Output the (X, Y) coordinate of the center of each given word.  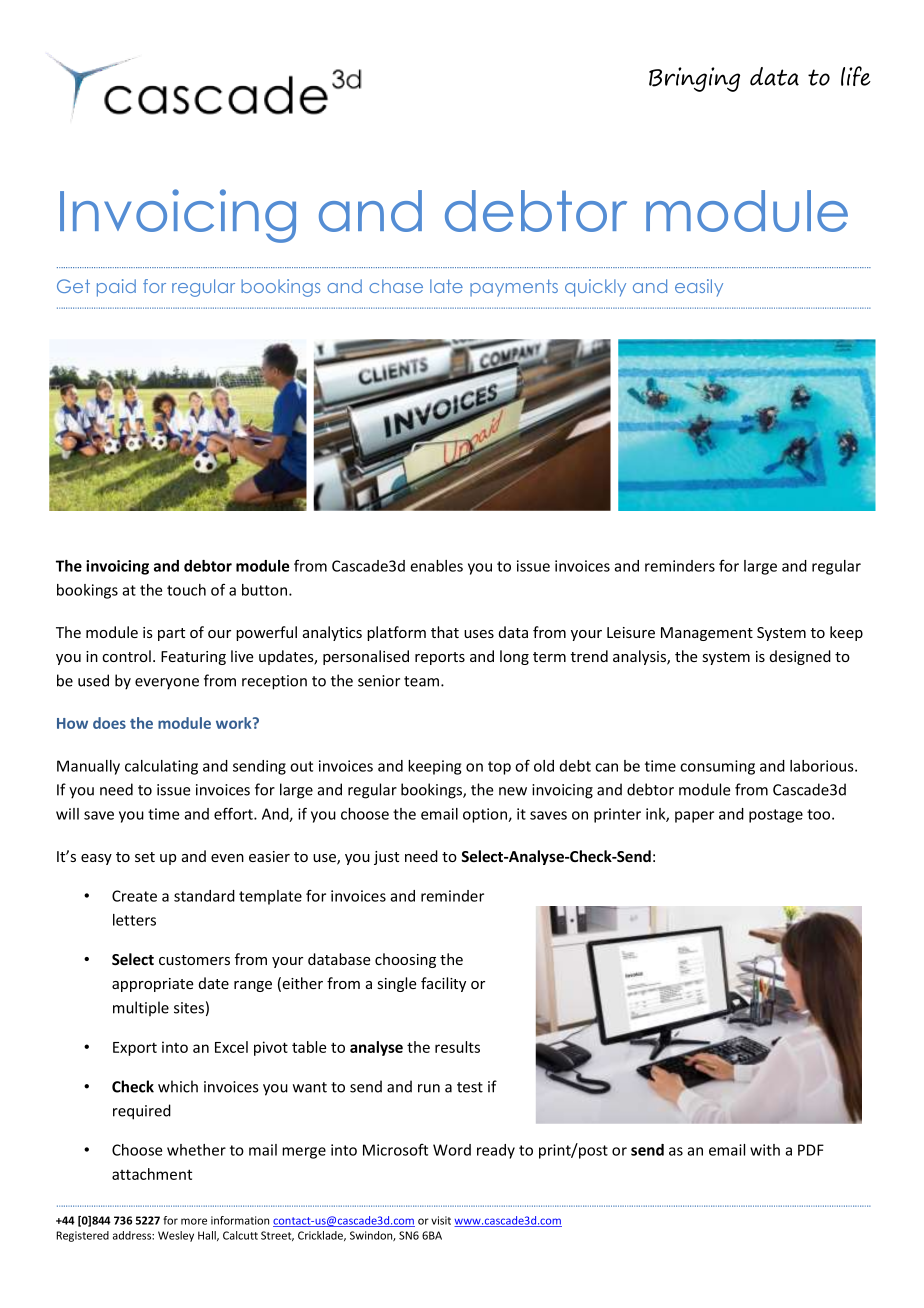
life (856, 76)
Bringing (694, 79)
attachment (152, 1174)
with (765, 1150)
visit (441, 1220)
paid (116, 288)
